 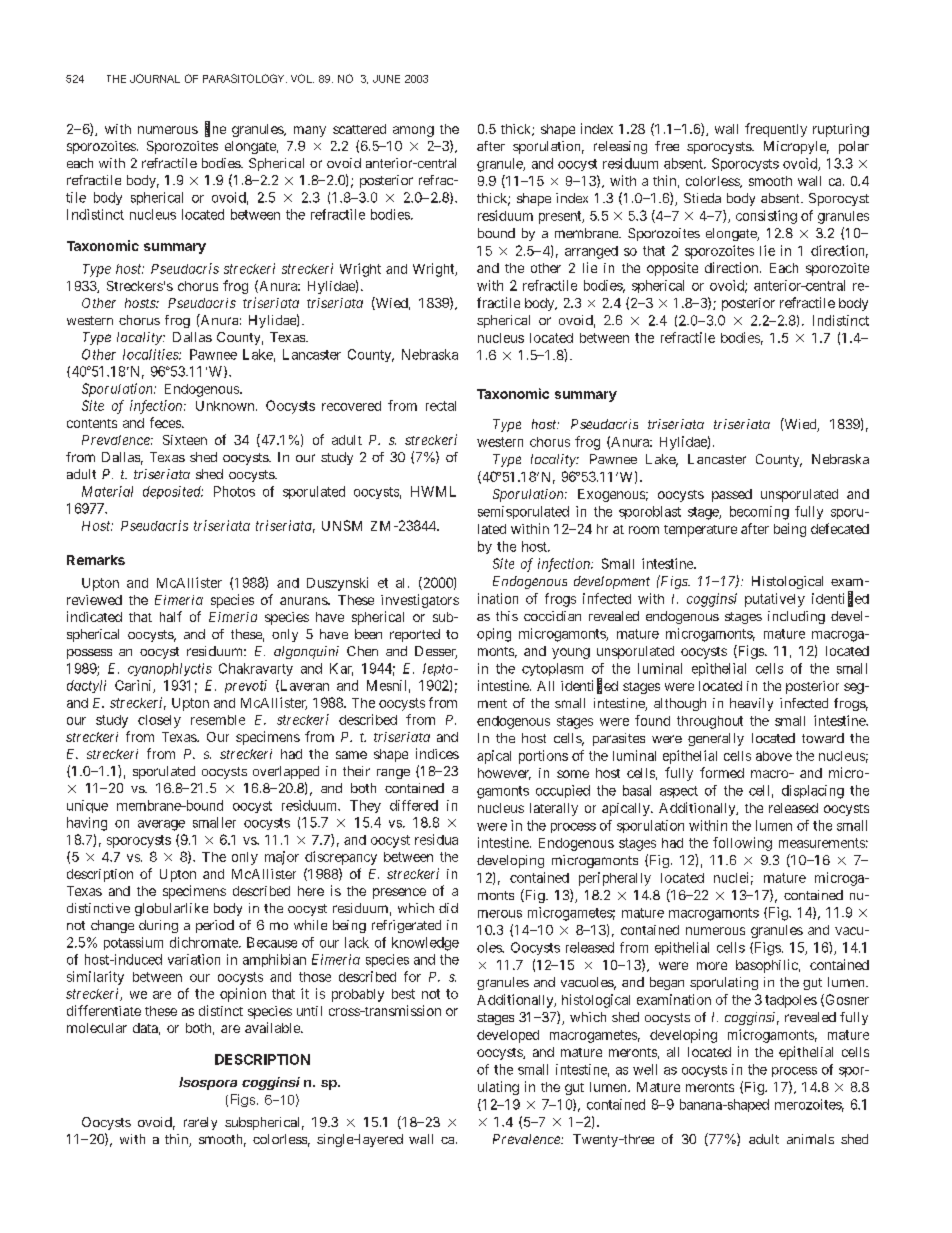 What do you see at coordinates (507, 616) in the screenshot?
I see `this` at bounding box center [507, 616].
